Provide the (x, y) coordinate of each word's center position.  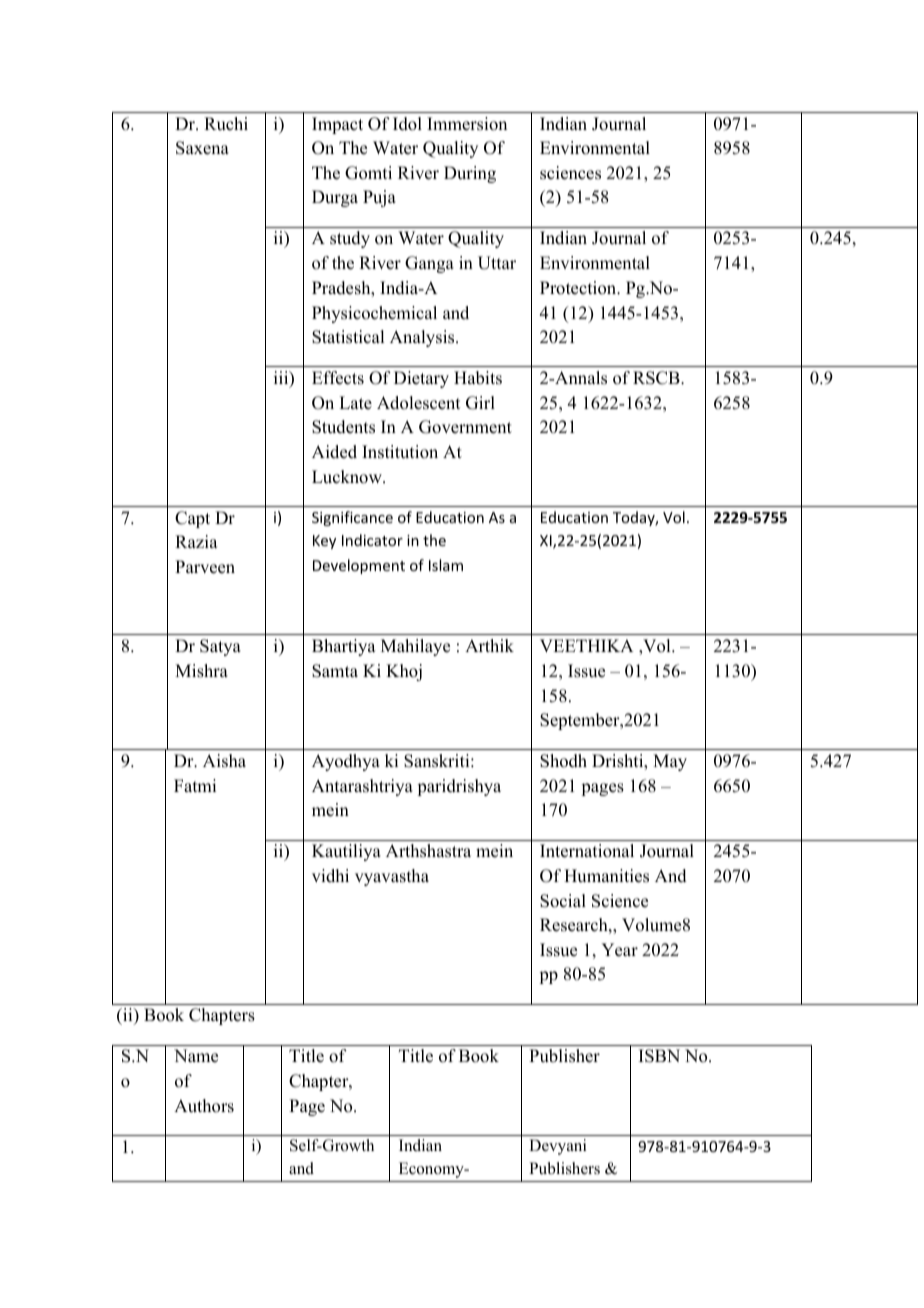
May (670, 762)
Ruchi (226, 124)
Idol (407, 124)
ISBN (659, 1056)
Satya (220, 647)
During (470, 174)
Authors (204, 1106)
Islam (446, 565)
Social (563, 901)
